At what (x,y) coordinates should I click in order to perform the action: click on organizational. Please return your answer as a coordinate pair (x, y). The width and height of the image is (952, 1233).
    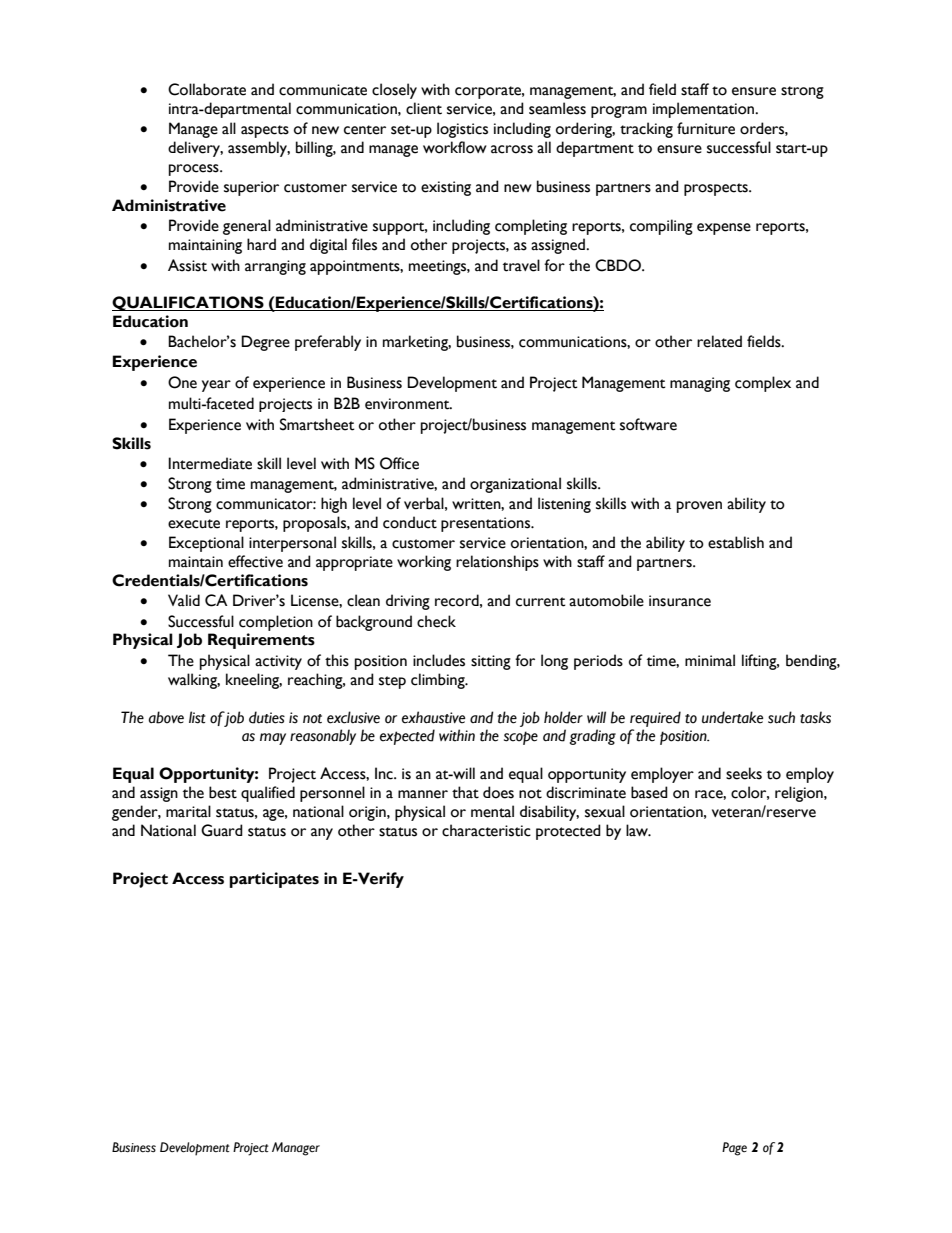
    Looking at the image, I should click on (515, 485).
